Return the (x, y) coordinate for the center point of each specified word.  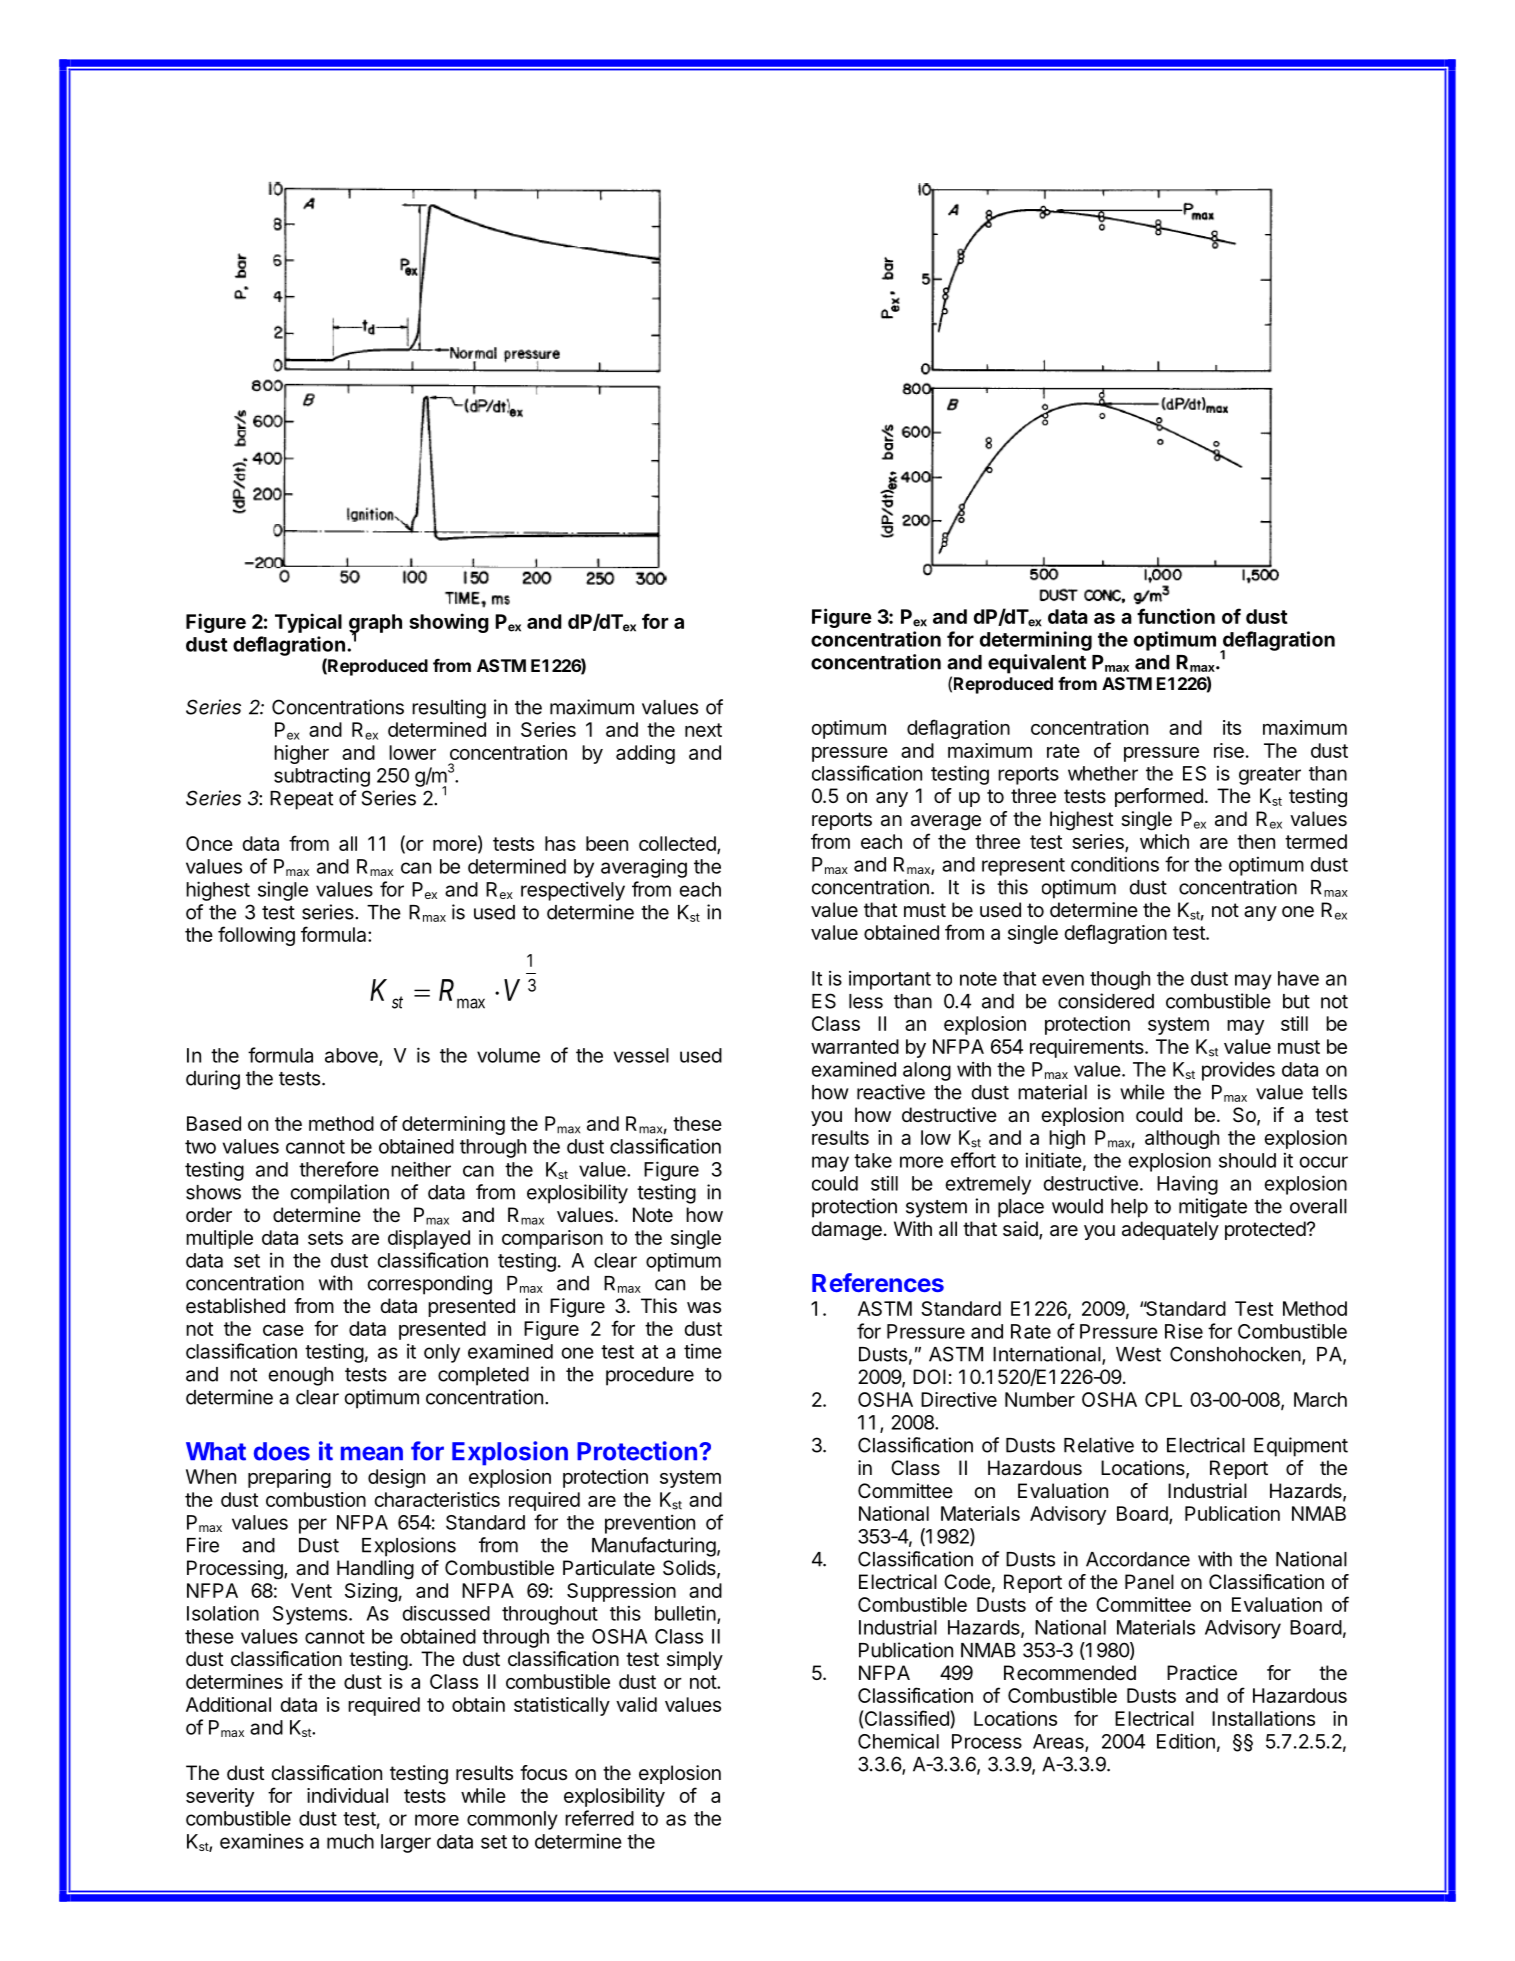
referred (599, 1818)
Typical (308, 623)
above (352, 1056)
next (703, 730)
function (1176, 616)
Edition (1186, 1741)
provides (1238, 1071)
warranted (855, 1046)
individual (347, 1795)
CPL (1163, 1399)
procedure (650, 1376)
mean (372, 1453)
